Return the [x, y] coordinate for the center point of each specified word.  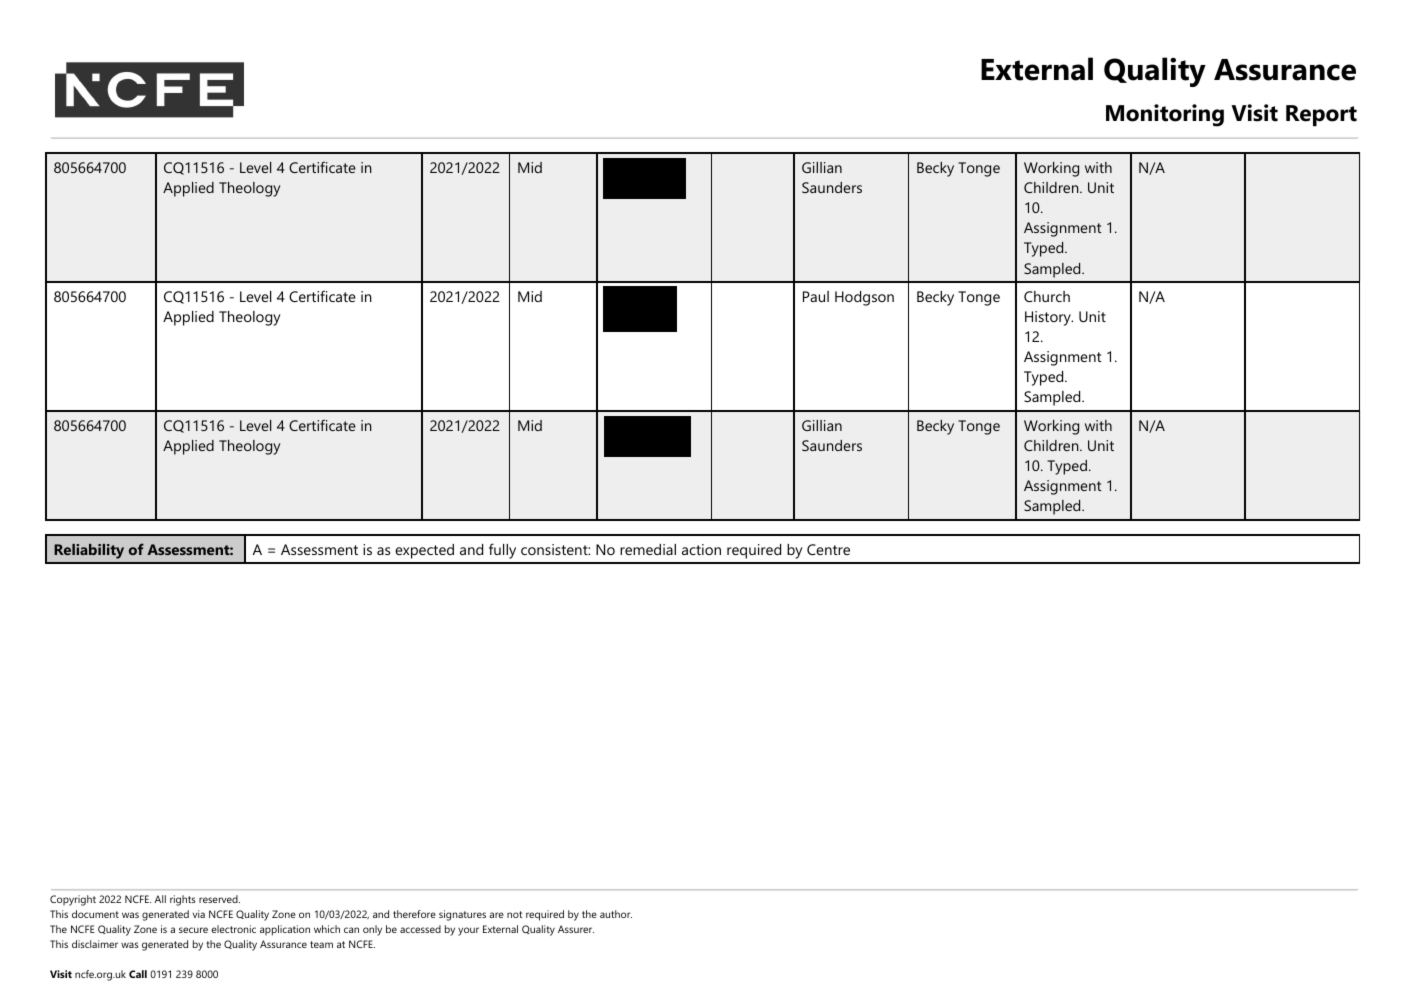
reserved [219, 899]
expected [424, 551]
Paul [816, 296]
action [701, 549]
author [616, 914]
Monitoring [1165, 115]
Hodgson [864, 298]
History [1049, 318]
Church [1047, 296]
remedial [648, 549]
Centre [828, 549]
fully [502, 551]
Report [1321, 116]
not [515, 914]
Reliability [89, 551]
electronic [233, 929]
